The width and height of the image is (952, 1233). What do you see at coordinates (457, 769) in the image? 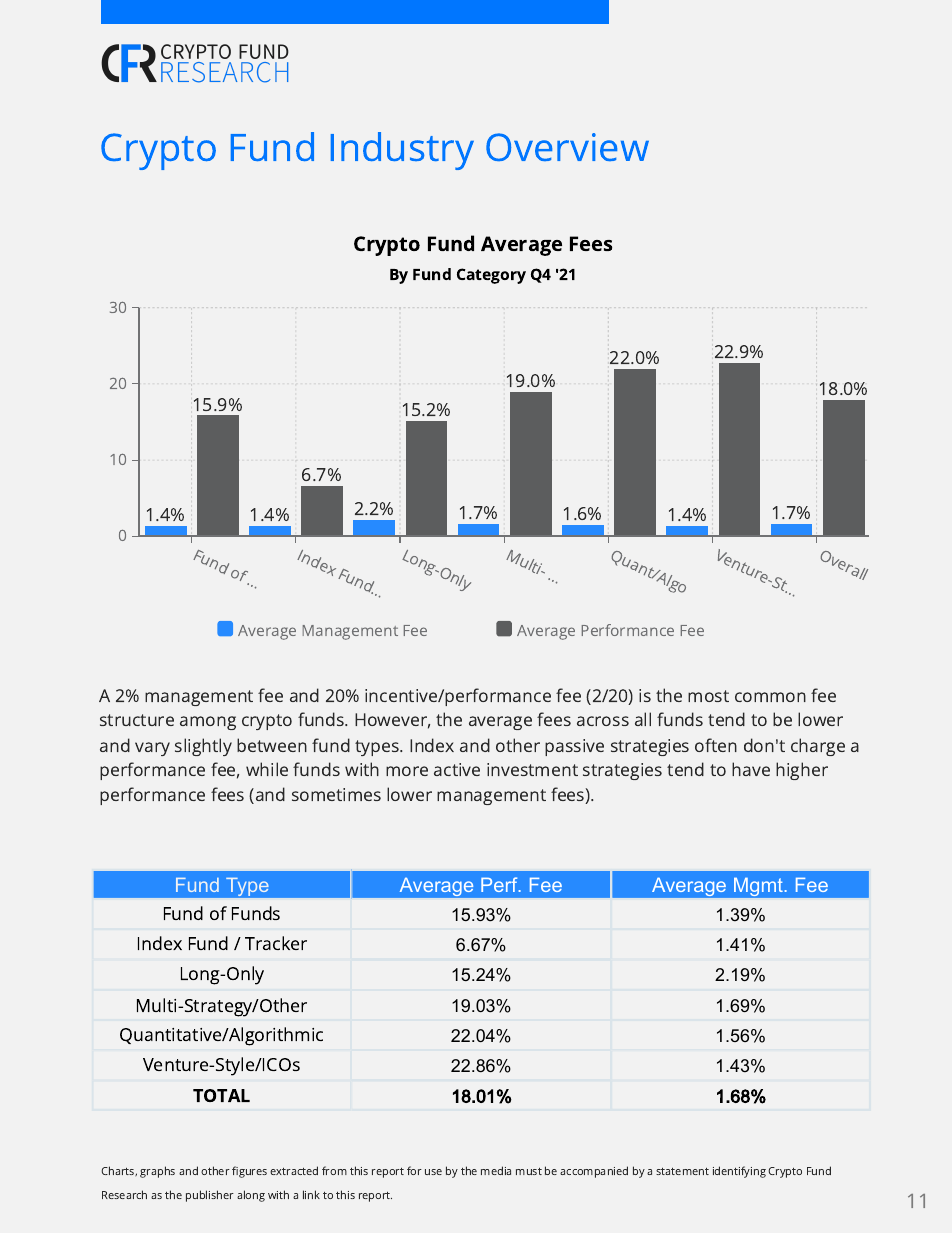
I see `active` at bounding box center [457, 769].
